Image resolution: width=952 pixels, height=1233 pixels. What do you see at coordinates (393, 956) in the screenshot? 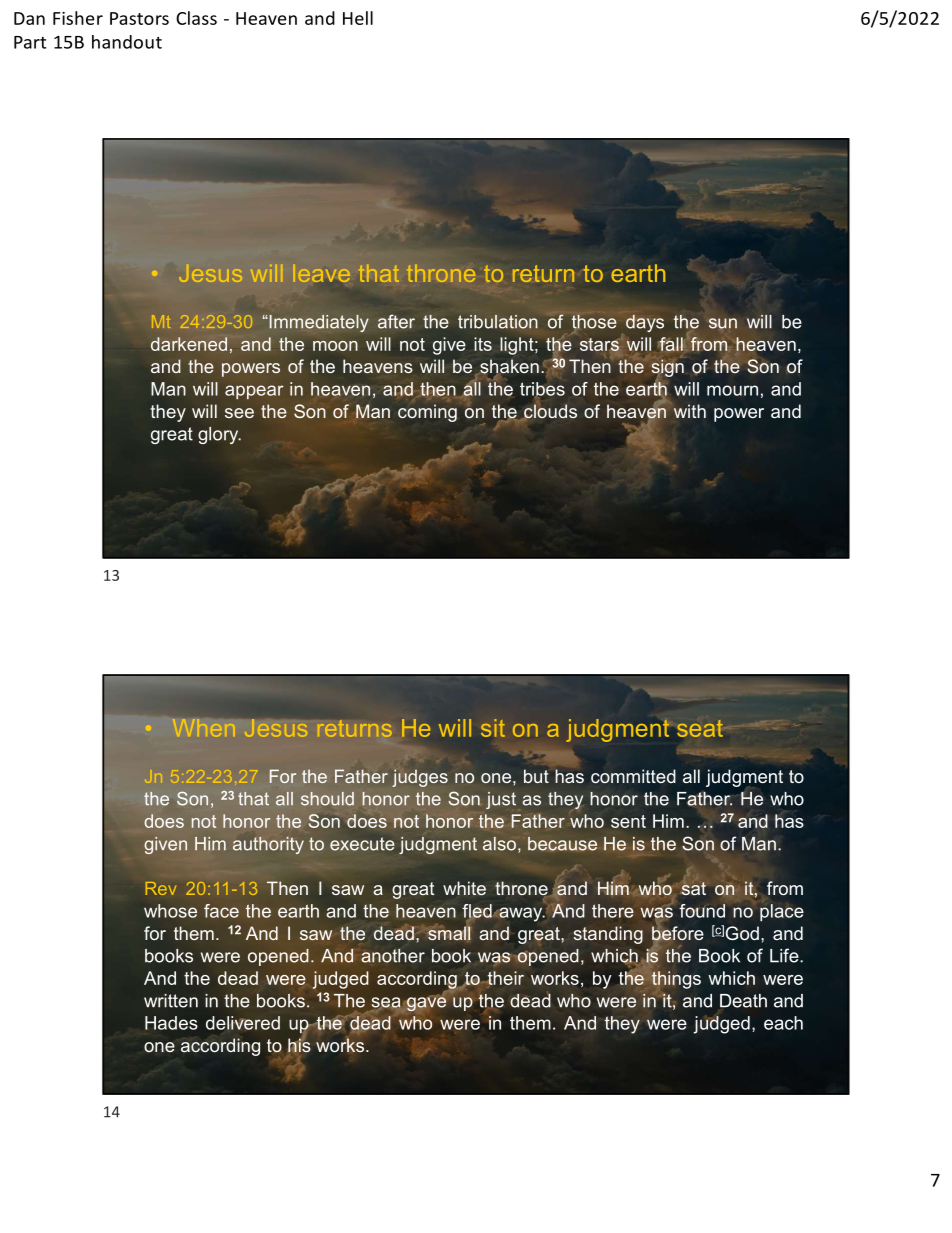
I see `another` at bounding box center [393, 956].
